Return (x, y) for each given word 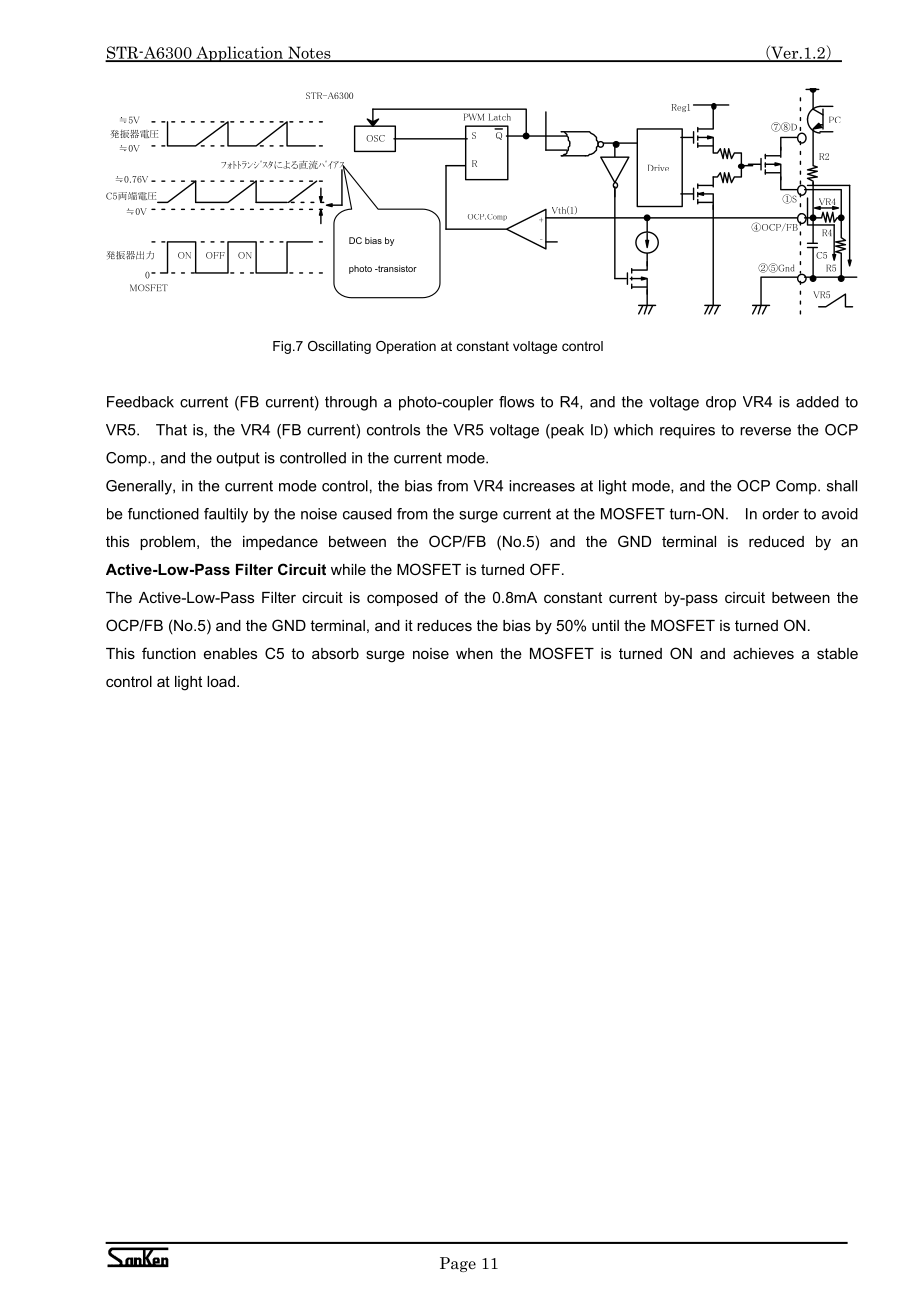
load (221, 681)
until (605, 625)
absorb (335, 653)
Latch (500, 117)
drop (721, 403)
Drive (658, 167)
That (171, 430)
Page (458, 1264)
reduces (444, 625)
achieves (763, 653)
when (474, 653)
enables (230, 653)
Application (239, 54)
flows (516, 402)
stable (837, 653)
